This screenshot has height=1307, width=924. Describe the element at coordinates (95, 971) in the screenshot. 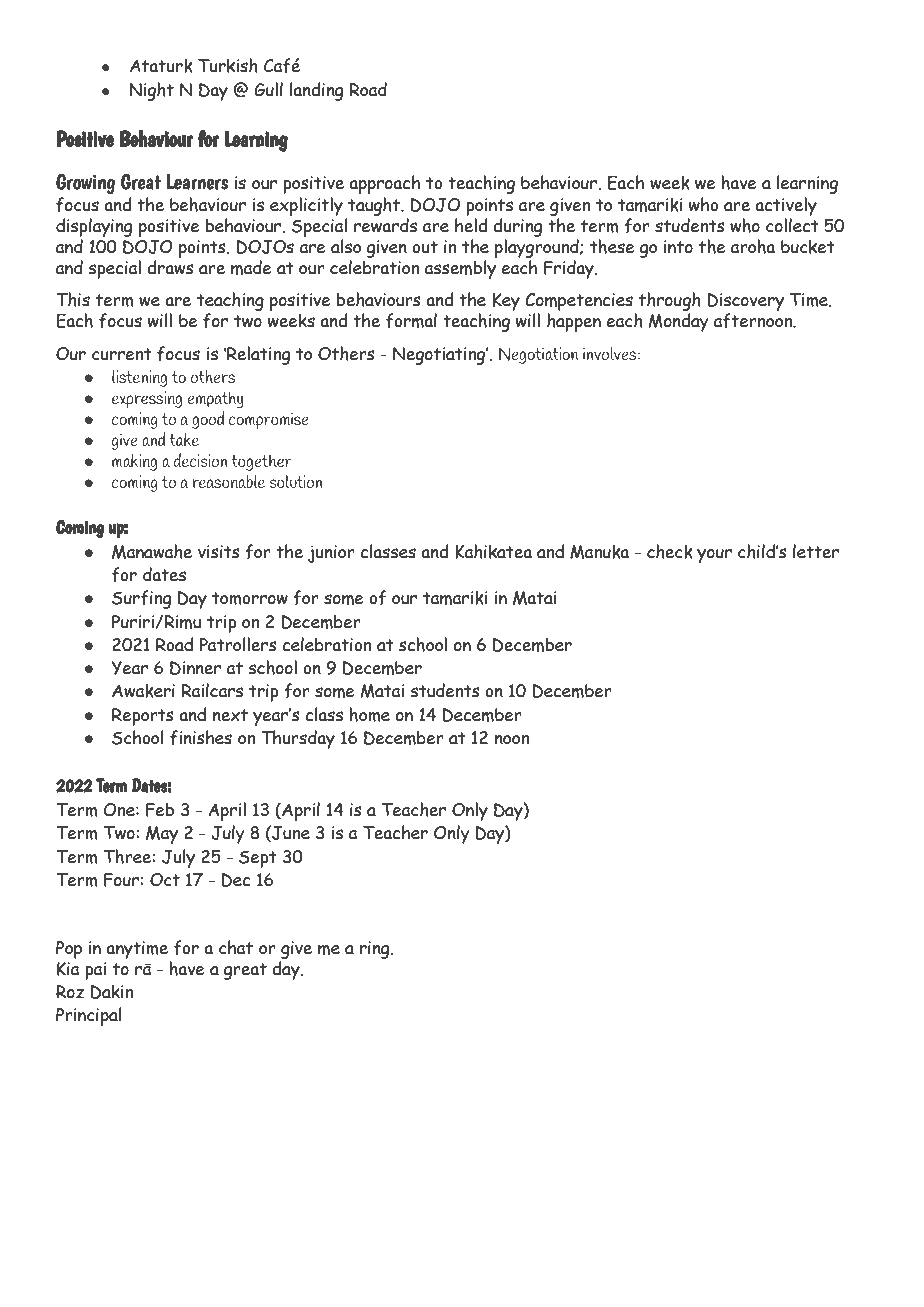

I see `pai` at that location.
